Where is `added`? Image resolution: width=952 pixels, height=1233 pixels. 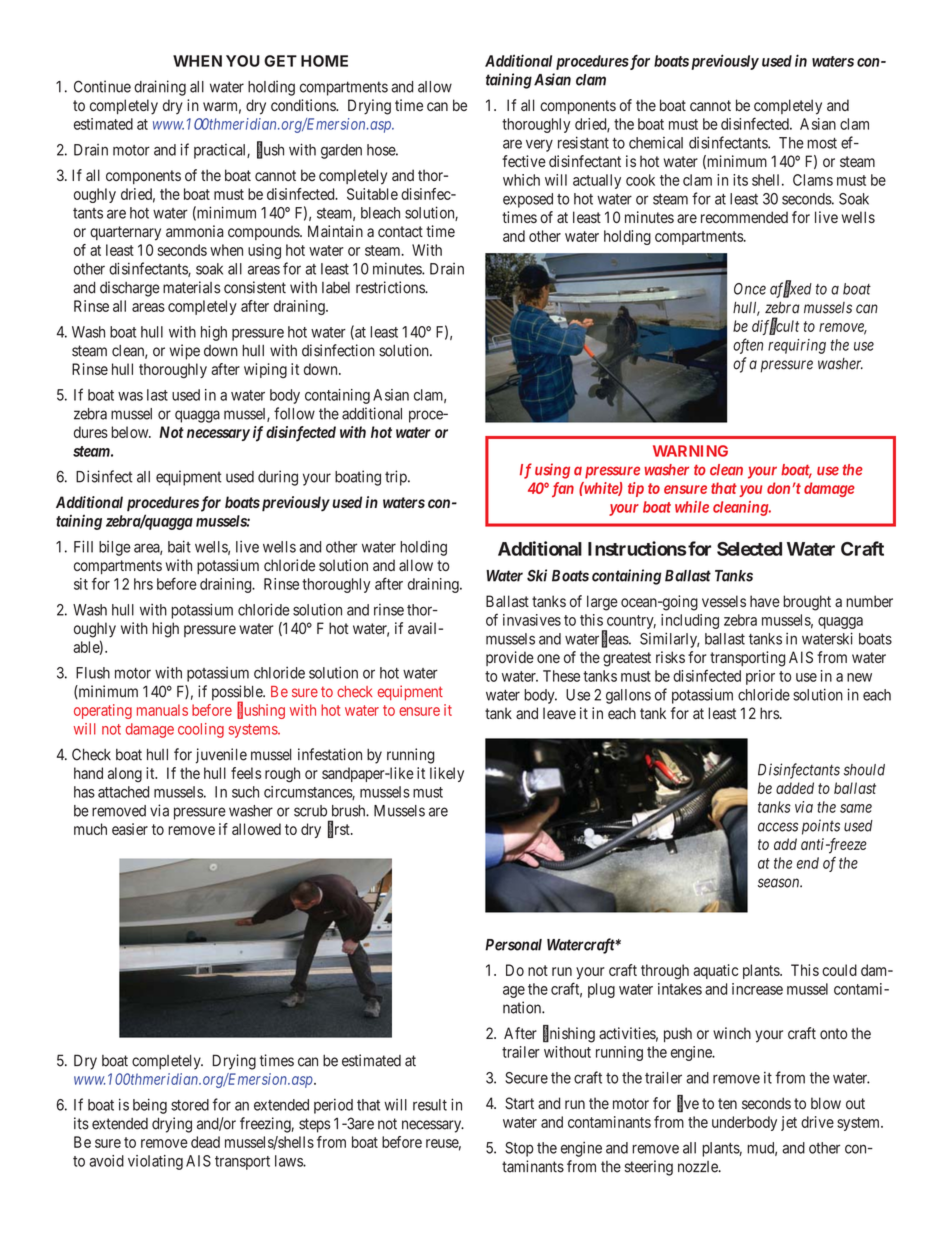
added is located at coordinates (795, 788).
